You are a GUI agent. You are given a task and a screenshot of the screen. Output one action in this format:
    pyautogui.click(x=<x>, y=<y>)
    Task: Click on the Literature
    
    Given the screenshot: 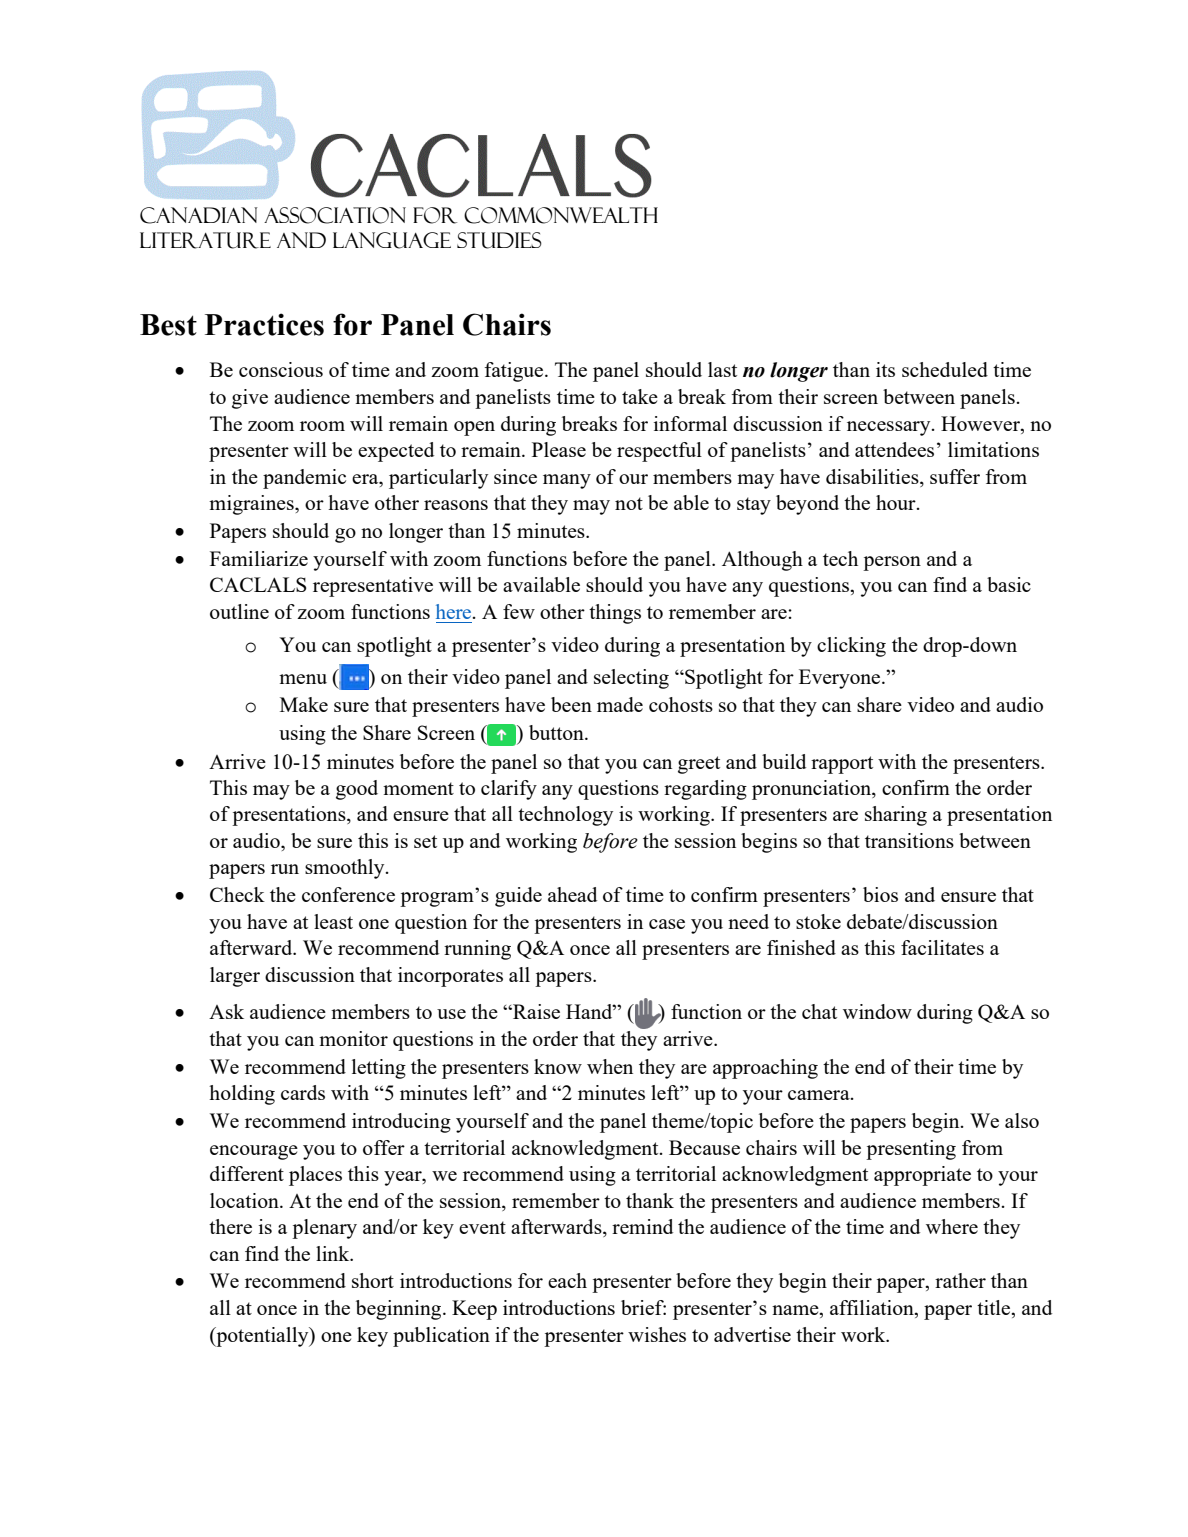 What is the action you would take?
    pyautogui.click(x=205, y=240)
